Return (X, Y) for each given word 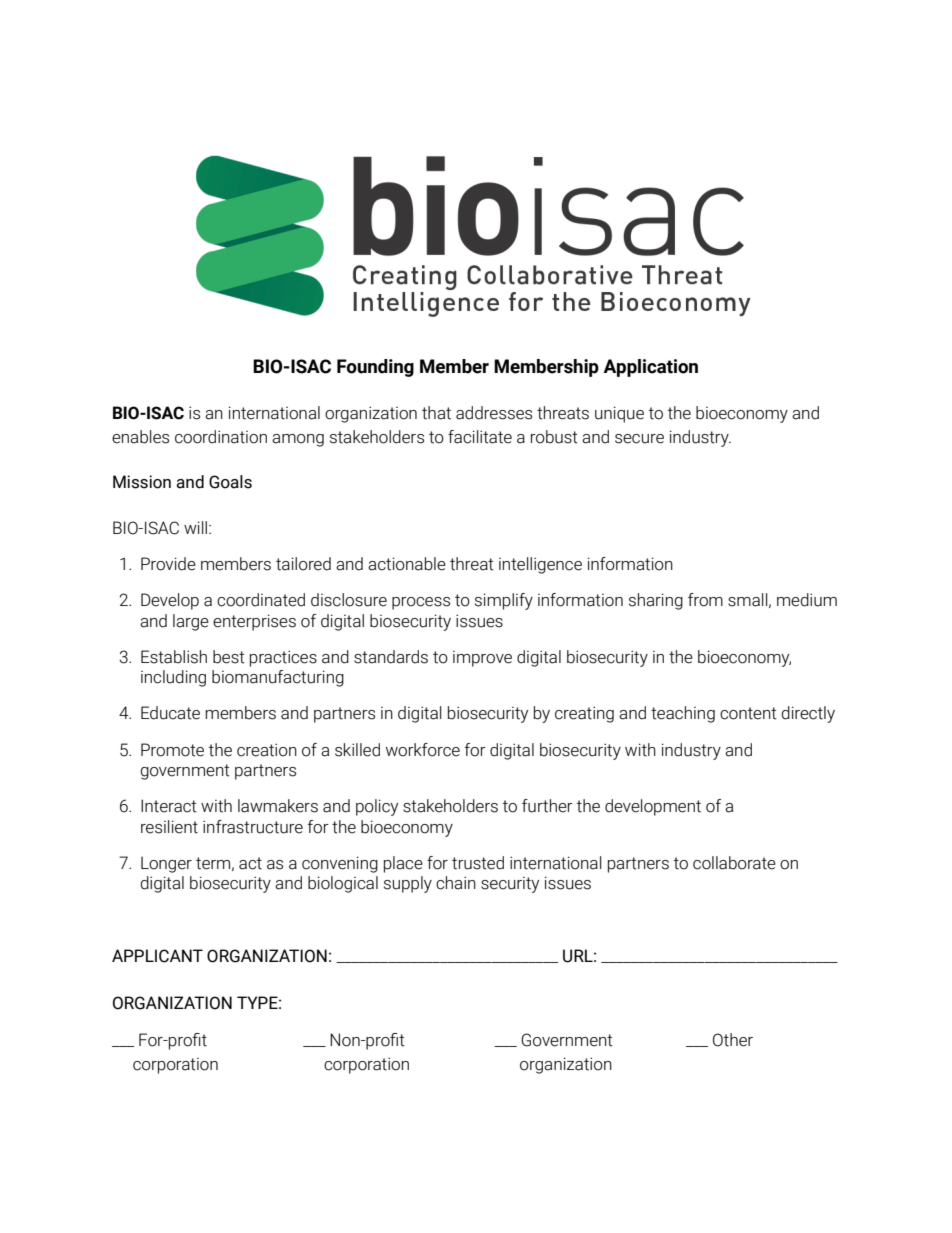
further (547, 806)
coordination (221, 437)
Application (650, 368)
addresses (494, 413)
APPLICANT (157, 956)
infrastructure (253, 827)
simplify (504, 601)
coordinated (261, 600)
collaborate (734, 863)
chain (456, 883)
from (705, 600)
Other (733, 1040)
